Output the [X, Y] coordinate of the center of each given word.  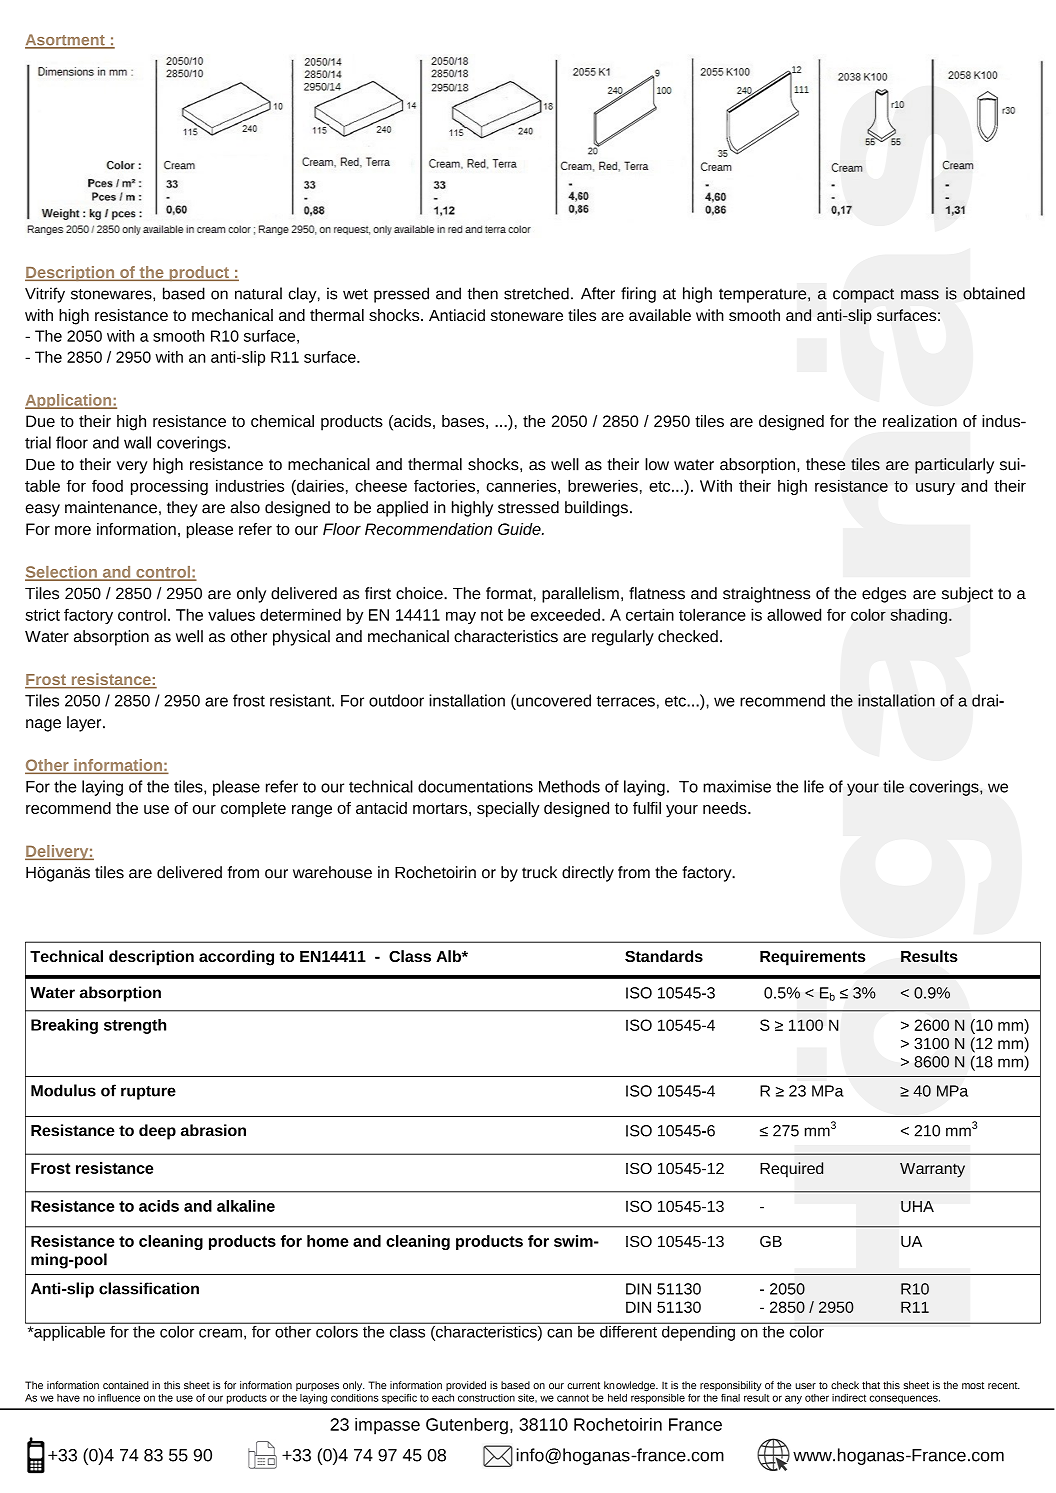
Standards [664, 956]
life [814, 786]
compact [863, 295]
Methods [569, 786]
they [182, 509]
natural [258, 293]
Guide [520, 529]
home [328, 1241]
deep [157, 1132]
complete [253, 810]
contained [126, 1385]
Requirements [813, 958]
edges [884, 595]
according [236, 958]
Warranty [932, 1170]
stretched [536, 293]
